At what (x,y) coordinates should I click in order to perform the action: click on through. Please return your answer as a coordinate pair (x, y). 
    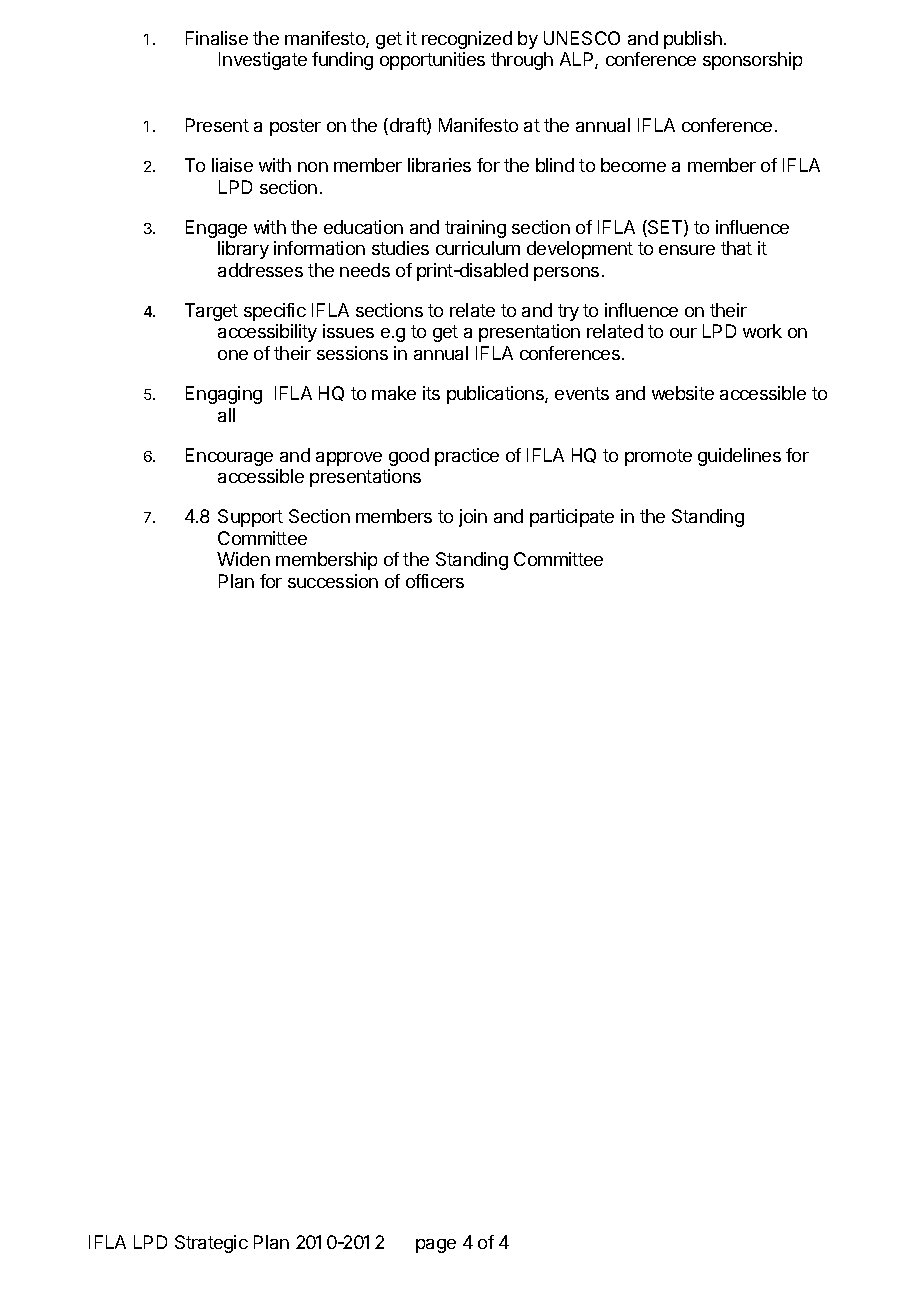
    Looking at the image, I should click on (522, 61).
